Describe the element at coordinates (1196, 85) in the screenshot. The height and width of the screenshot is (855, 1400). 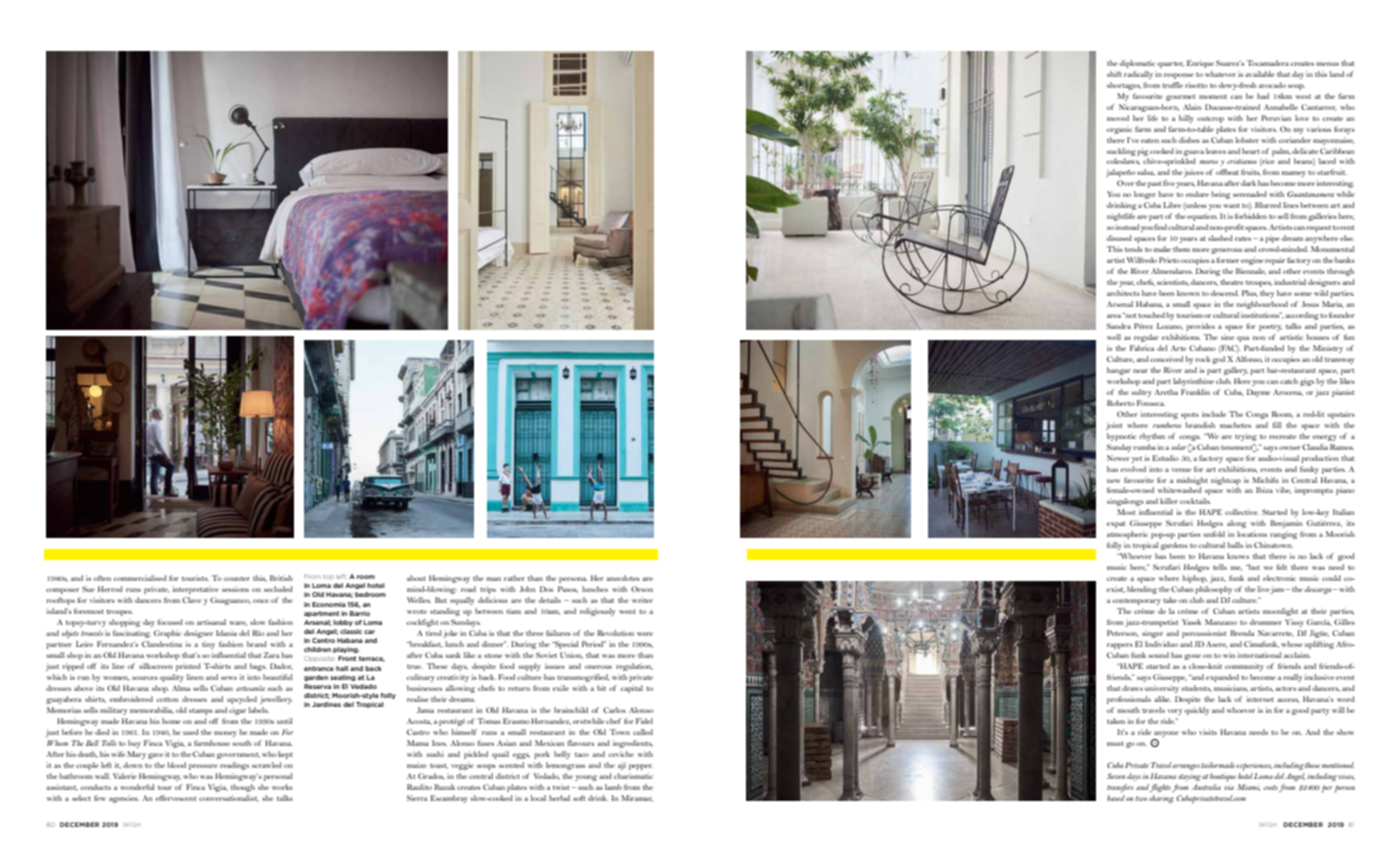
I see `risotto` at that location.
